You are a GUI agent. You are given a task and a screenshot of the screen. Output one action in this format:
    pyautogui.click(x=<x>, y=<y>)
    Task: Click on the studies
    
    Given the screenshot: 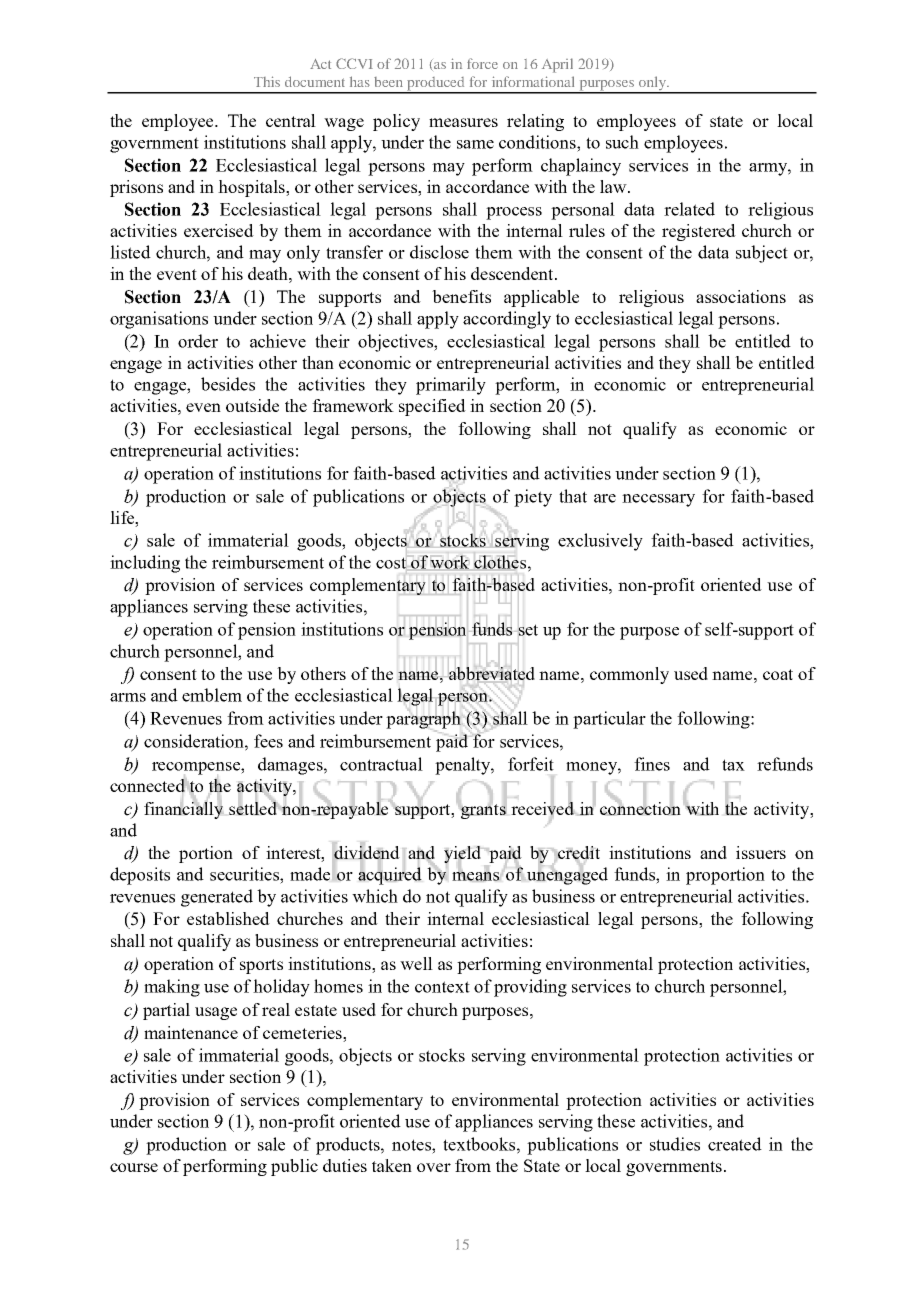 What is the action you would take?
    pyautogui.click(x=675, y=1144)
